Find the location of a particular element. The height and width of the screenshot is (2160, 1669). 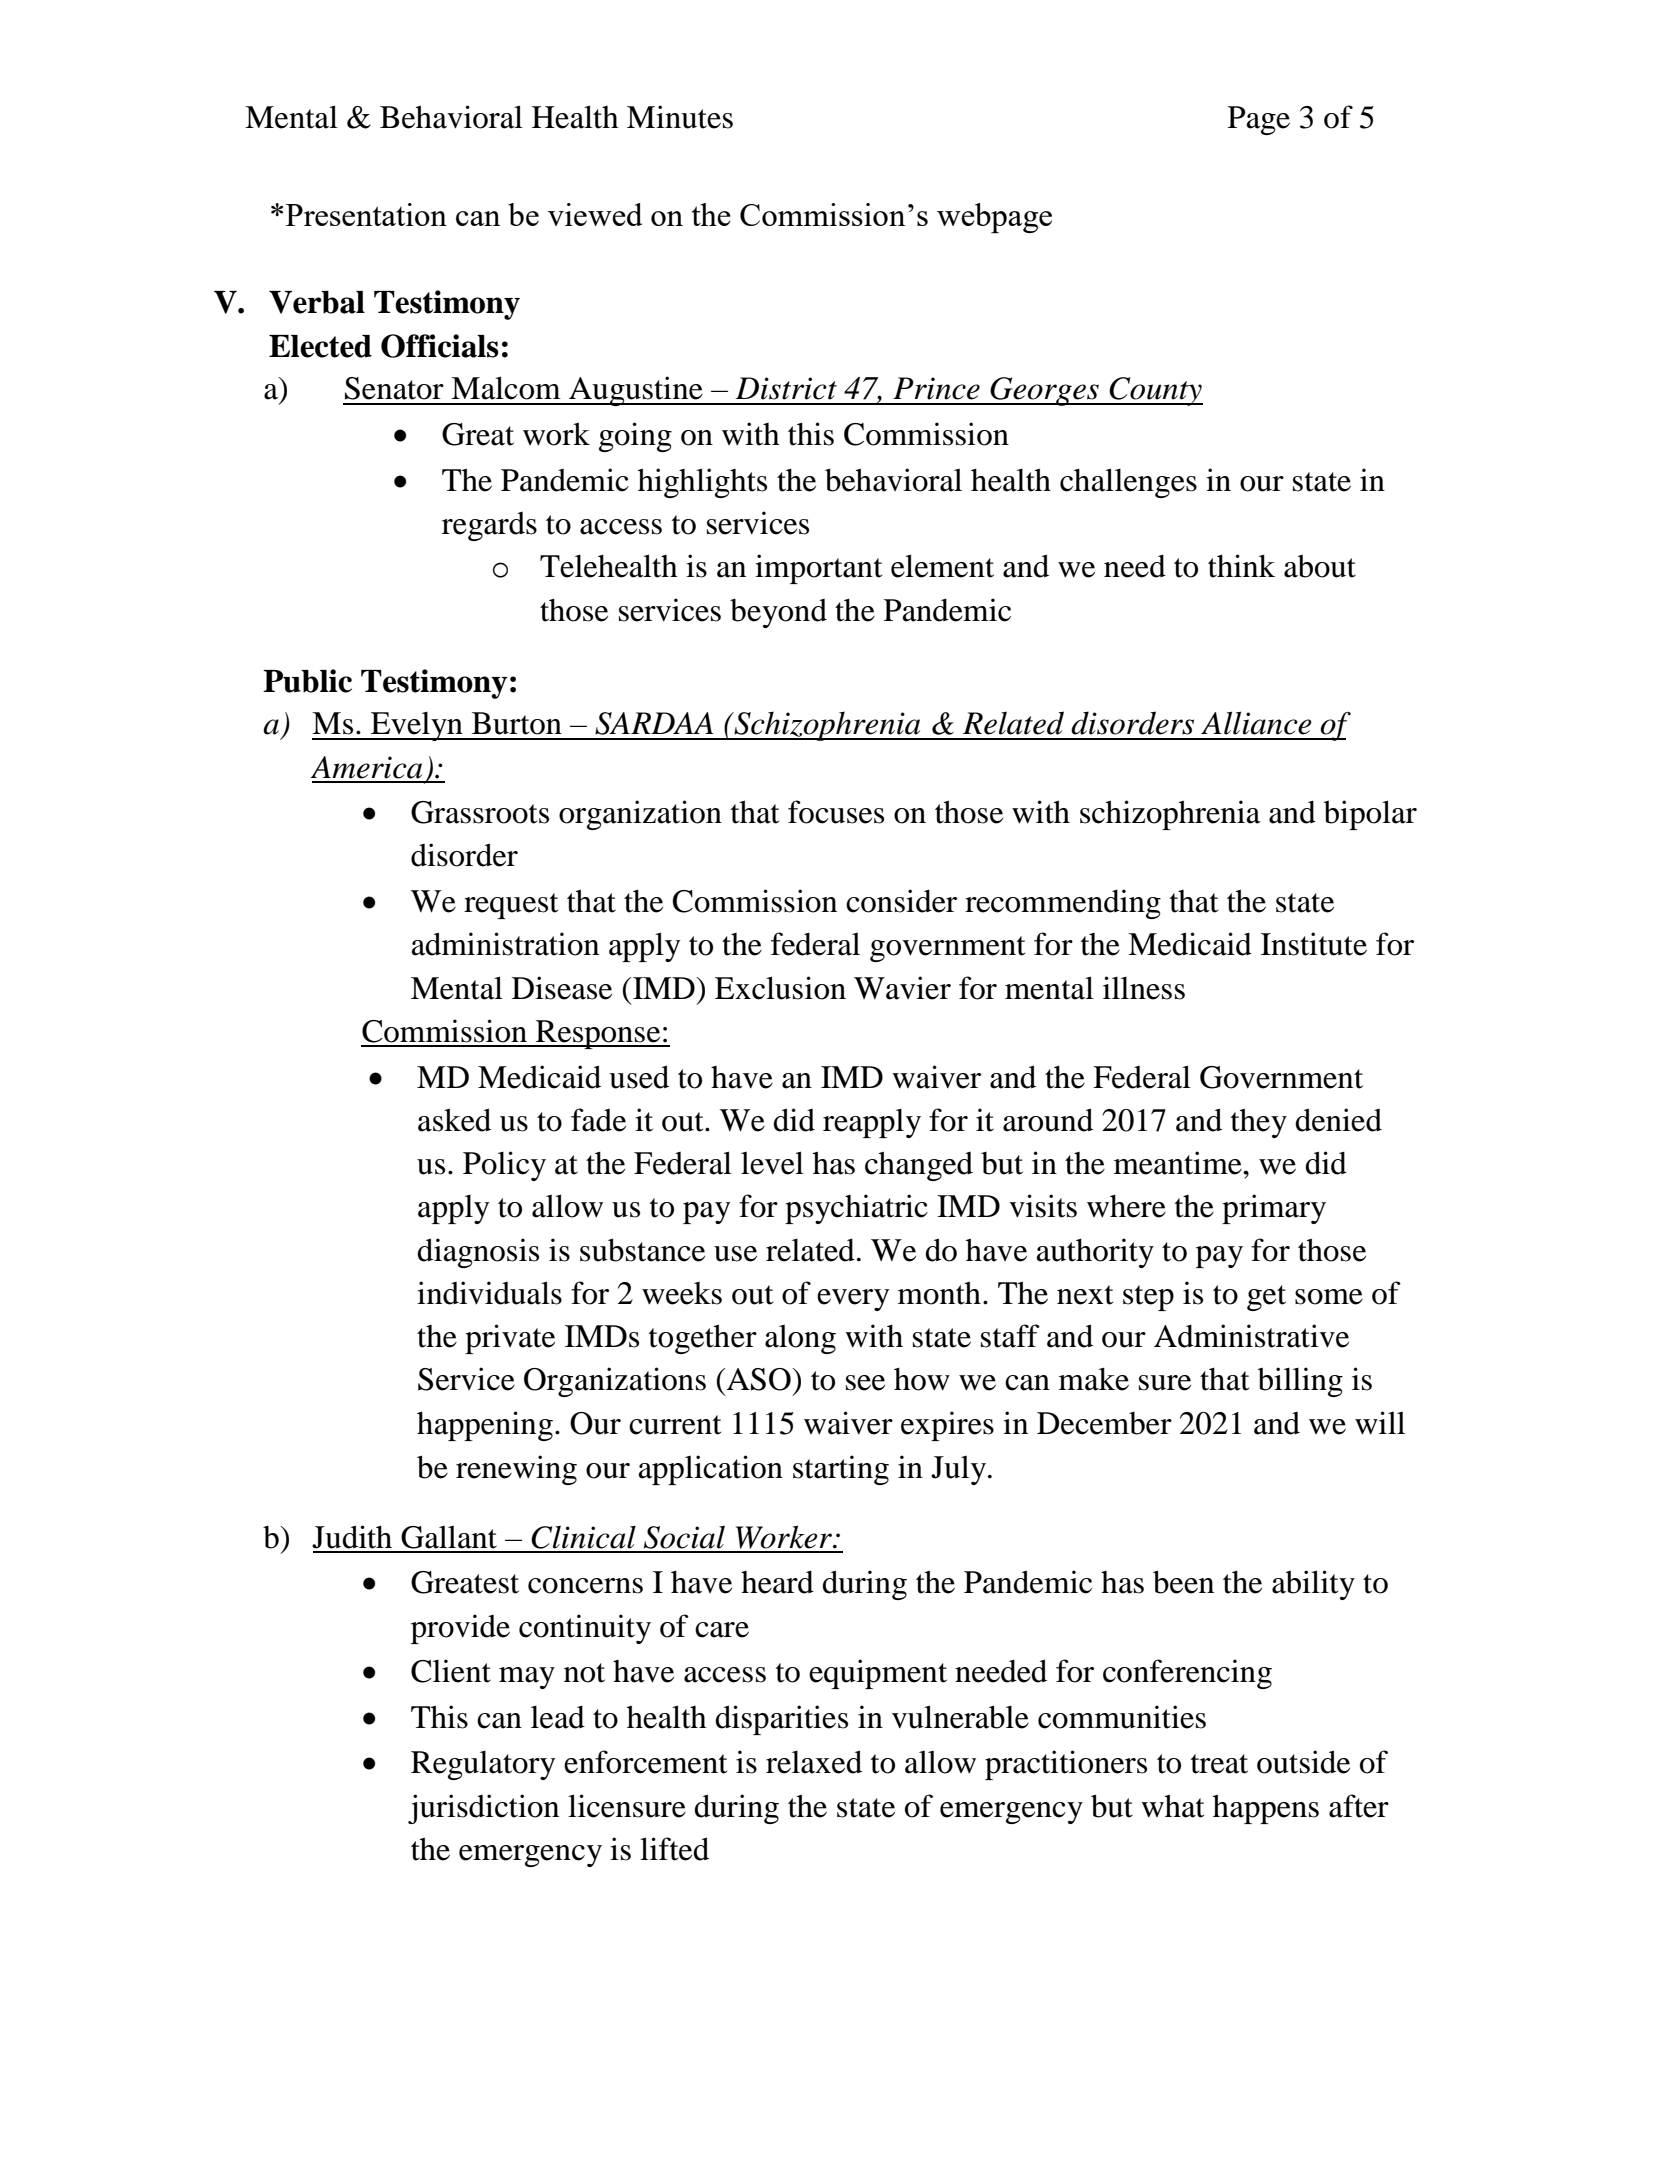

Minutes is located at coordinates (680, 117).
